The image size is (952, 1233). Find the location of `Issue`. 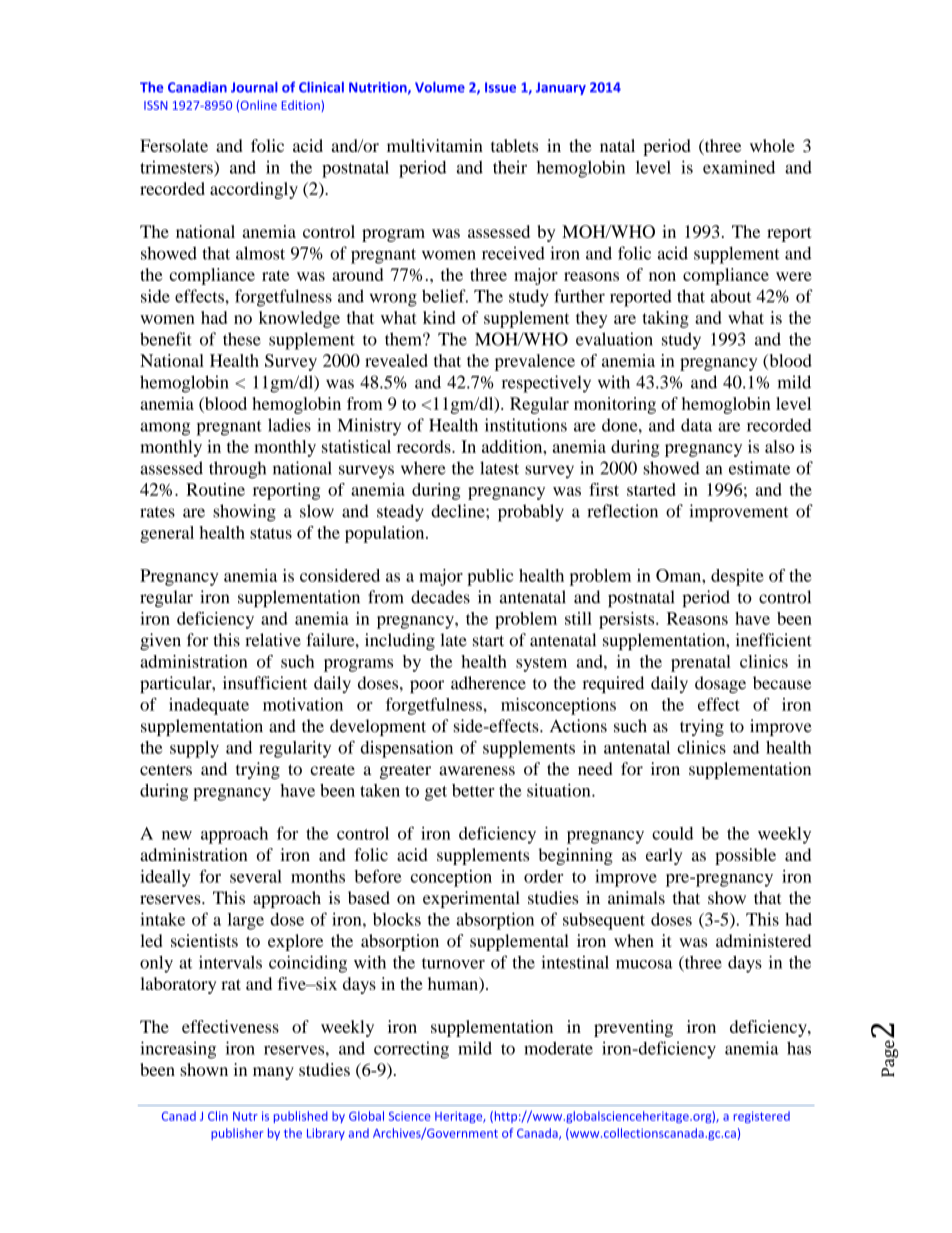

Issue is located at coordinates (500, 87).
